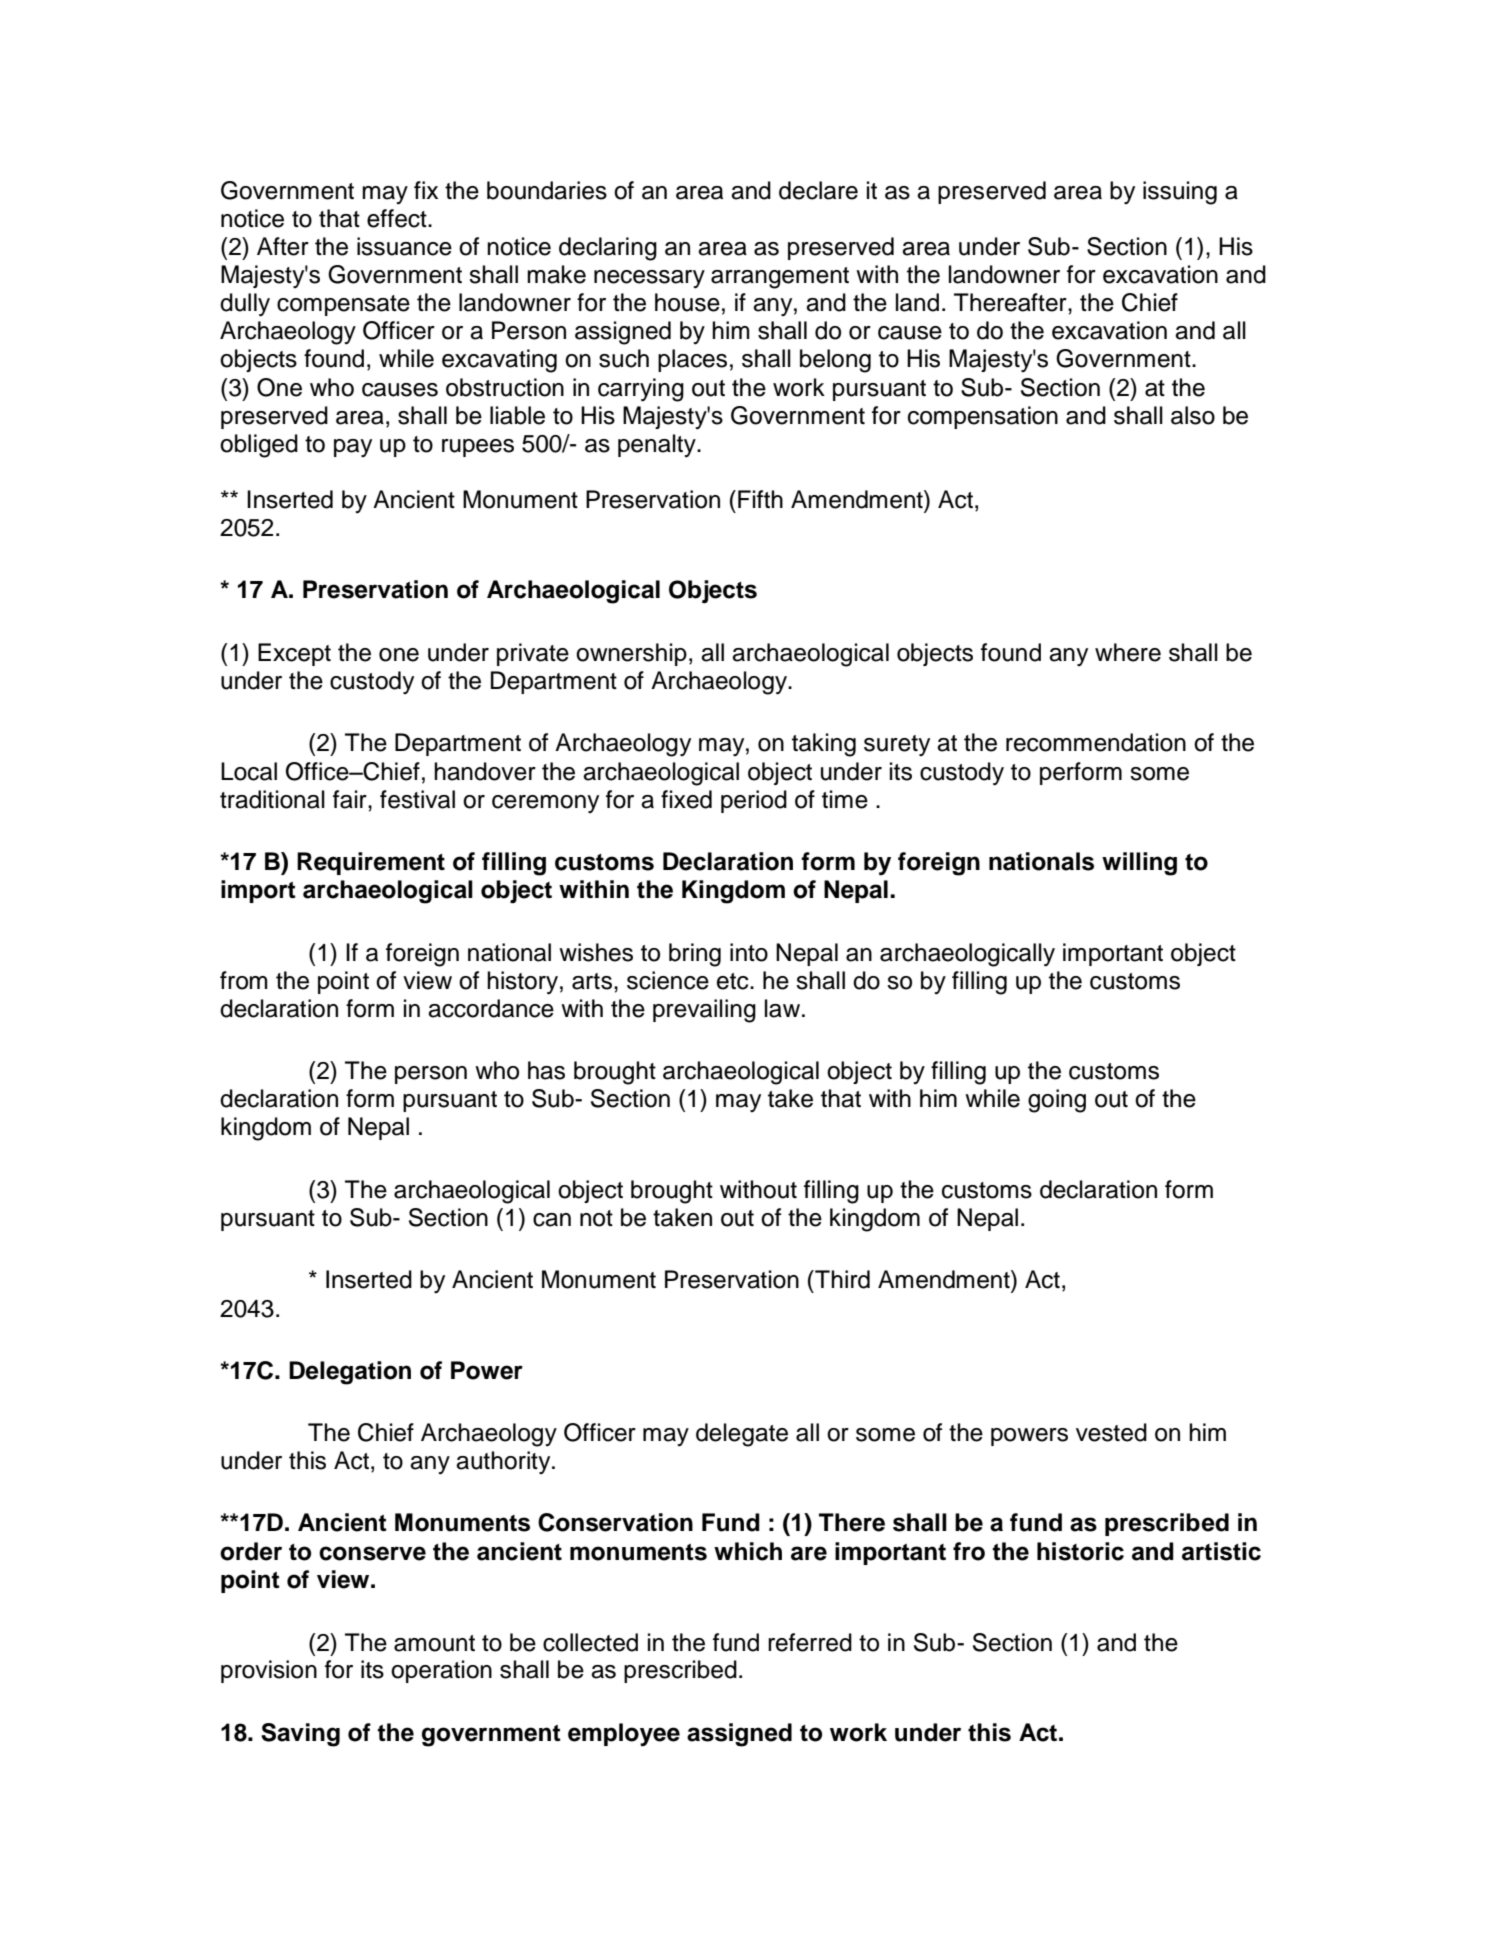 This screenshot has height=1937, width=1497. Describe the element at coordinates (841, 1279) in the screenshot. I see `Third` at that location.
